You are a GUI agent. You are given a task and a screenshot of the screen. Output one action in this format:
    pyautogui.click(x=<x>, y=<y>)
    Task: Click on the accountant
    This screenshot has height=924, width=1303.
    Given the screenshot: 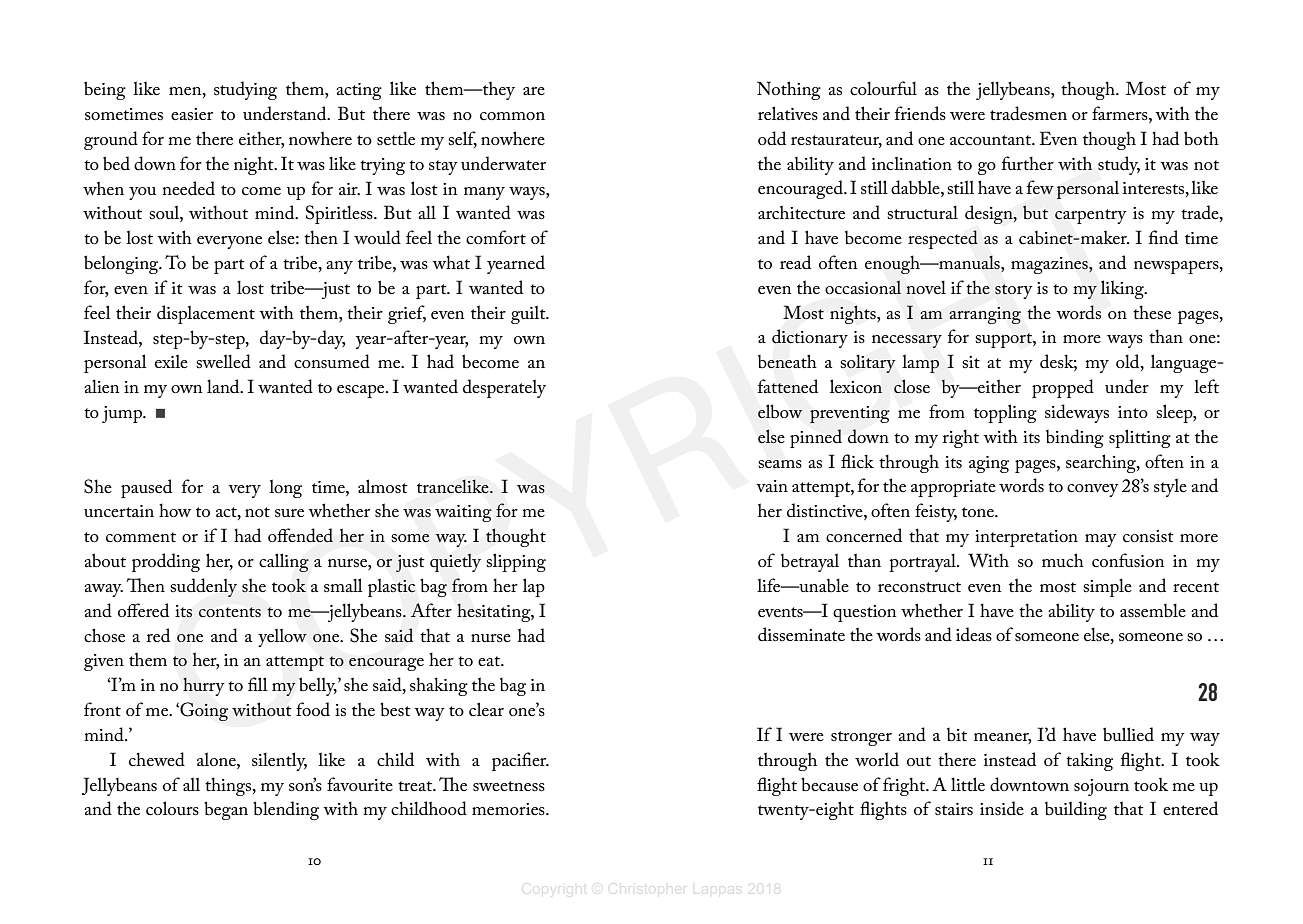 What is the action you would take?
    pyautogui.click(x=992, y=140)
